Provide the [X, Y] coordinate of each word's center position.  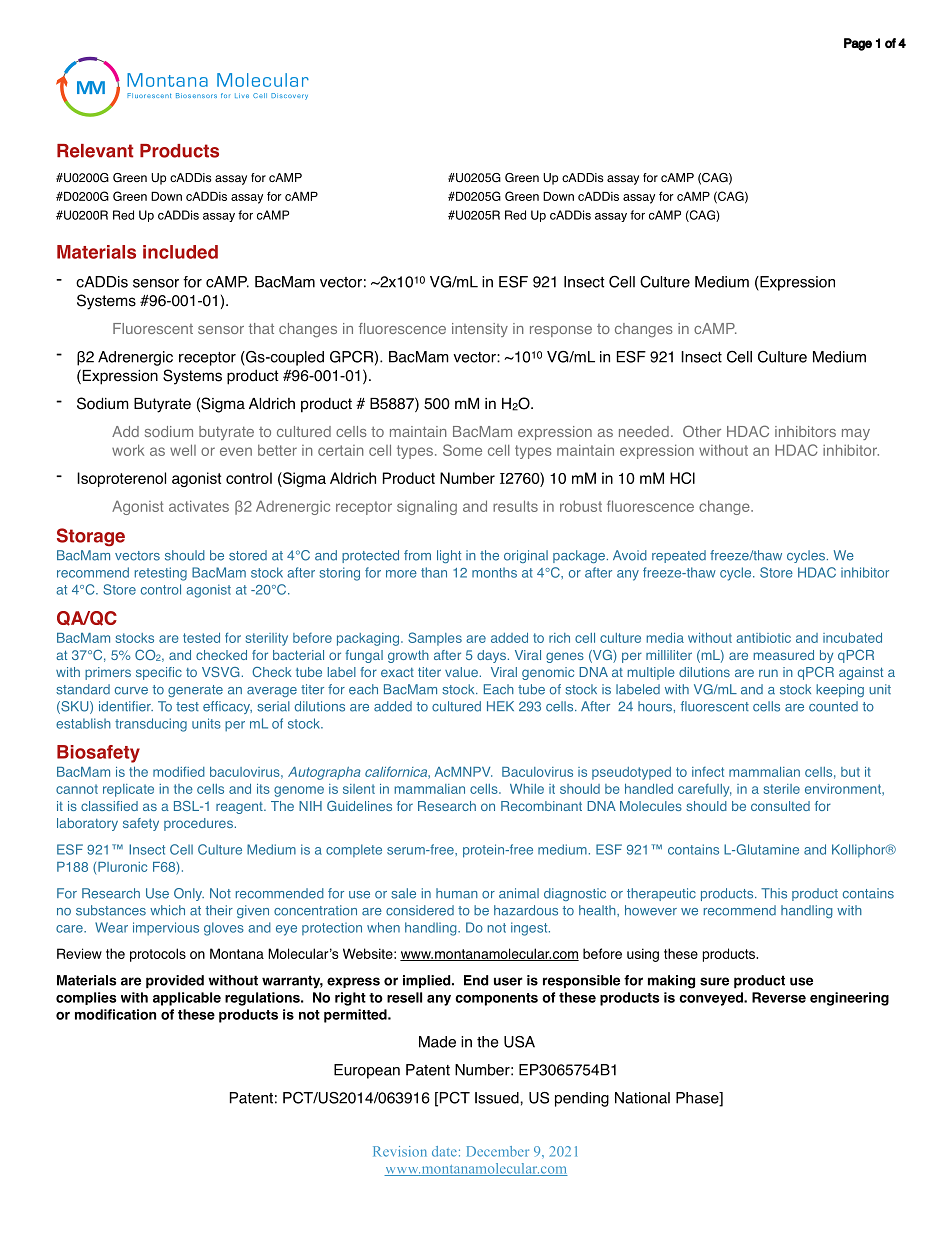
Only [189, 894]
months [494, 572]
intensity [480, 330]
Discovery [289, 96]
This [774, 893]
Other [702, 431]
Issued [498, 1098]
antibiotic [763, 638]
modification [115, 1014]
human [457, 893]
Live [242, 95]
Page [858, 44]
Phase [698, 1099]
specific [159, 673]
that [261, 328]
